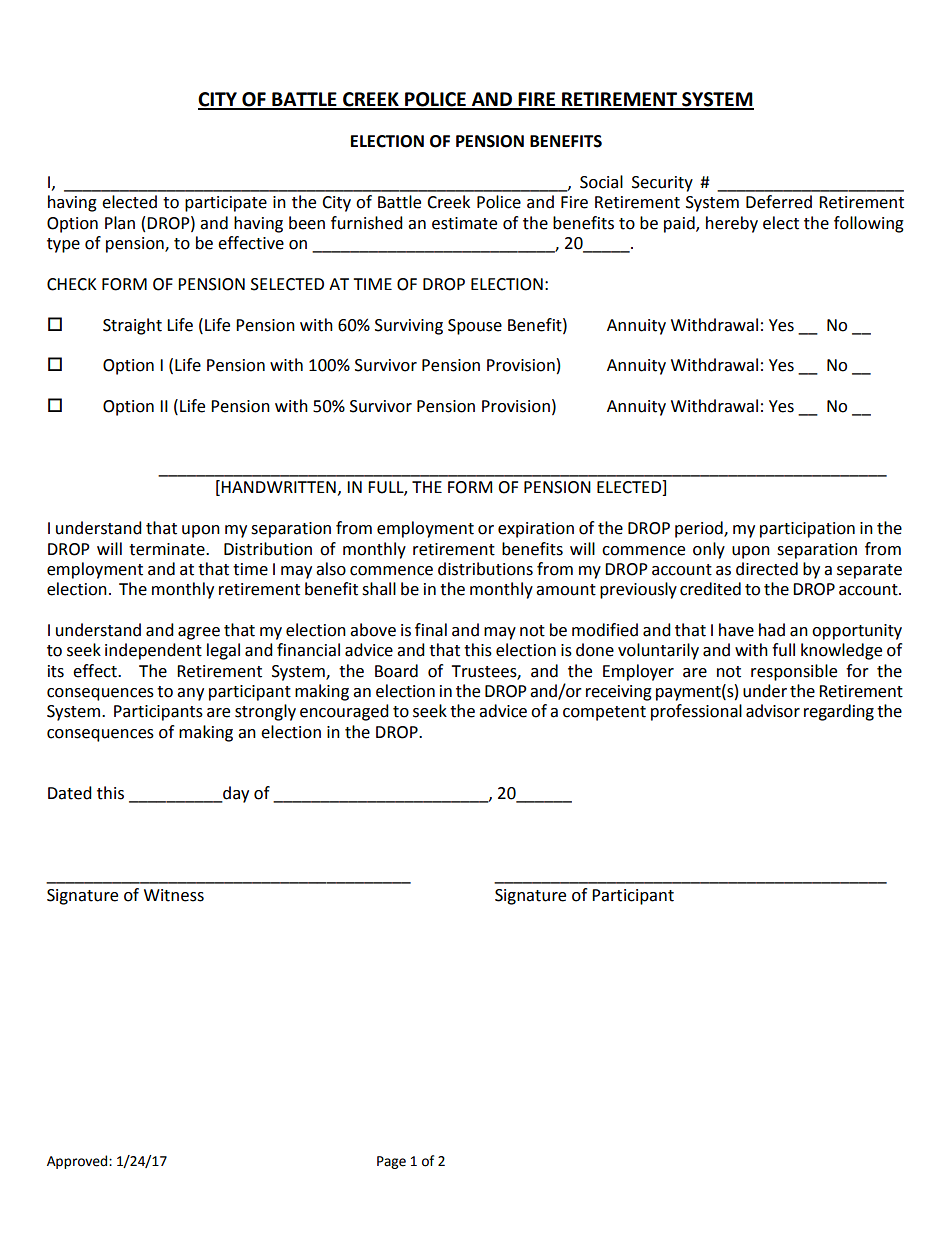 The width and height of the screenshot is (952, 1233). What do you see at coordinates (794, 672) in the screenshot?
I see `responsible` at bounding box center [794, 672].
